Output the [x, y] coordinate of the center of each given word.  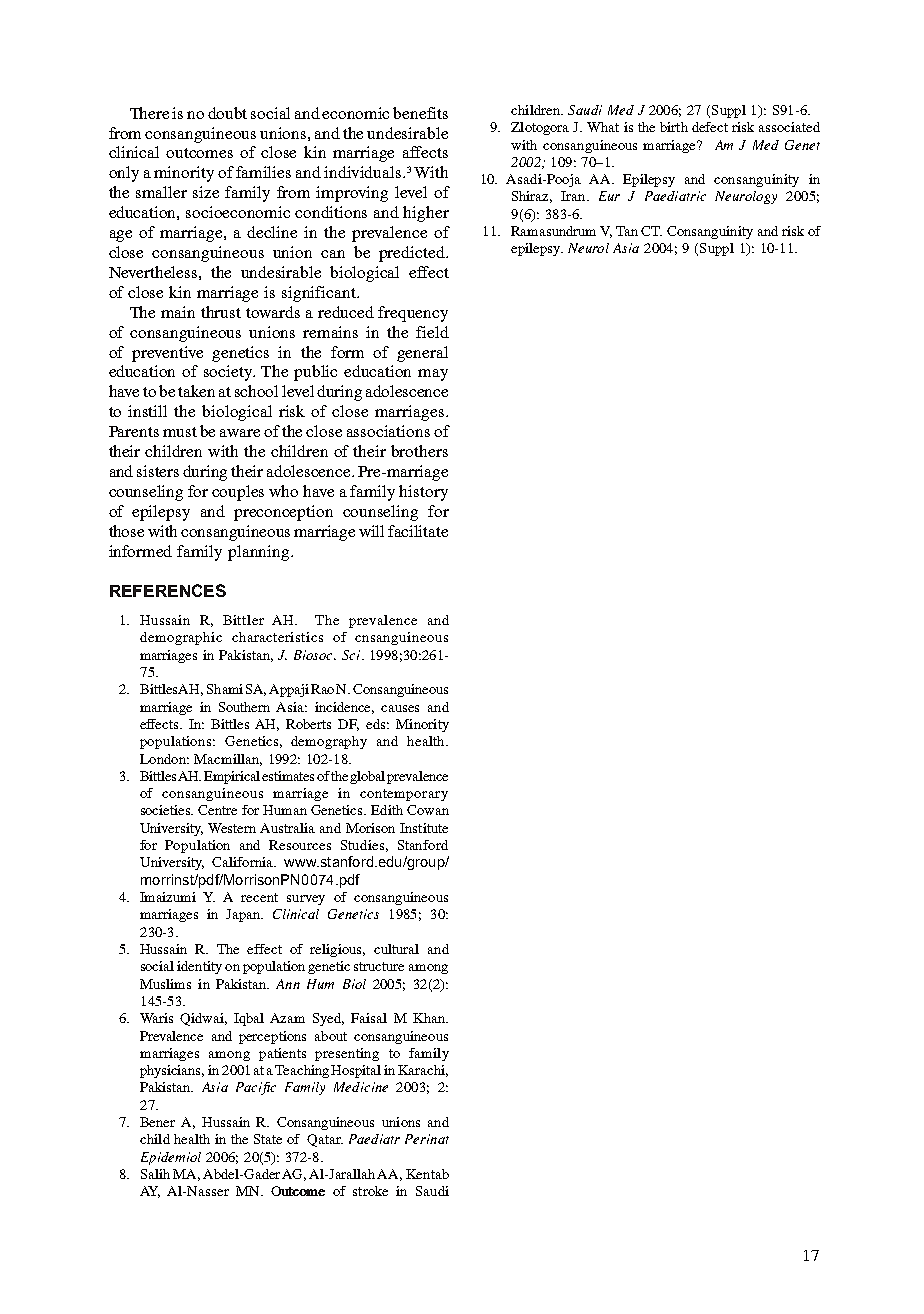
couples [238, 493]
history [423, 493]
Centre [217, 810]
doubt [227, 113]
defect [710, 127]
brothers [419, 451]
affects [425, 152]
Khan [430, 1018]
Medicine [361, 1087]
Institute [424, 828]
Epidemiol [171, 1158]
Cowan [428, 810]
